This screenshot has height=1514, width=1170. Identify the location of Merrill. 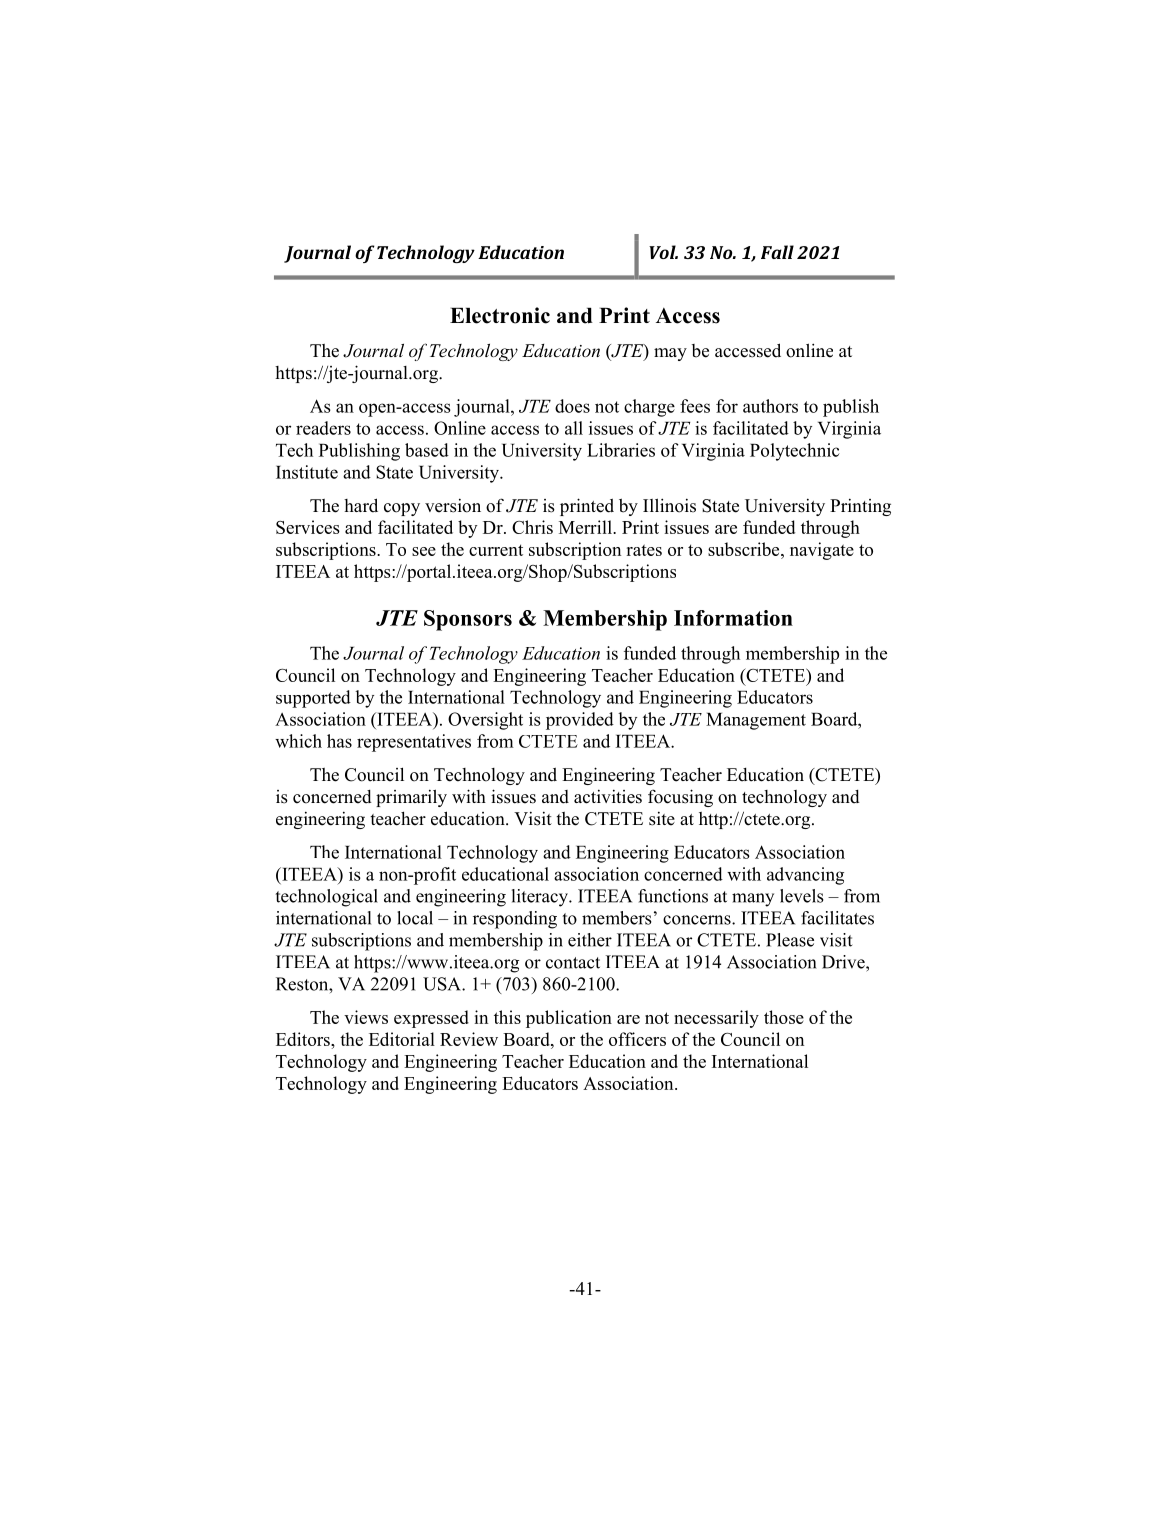
(586, 527).
